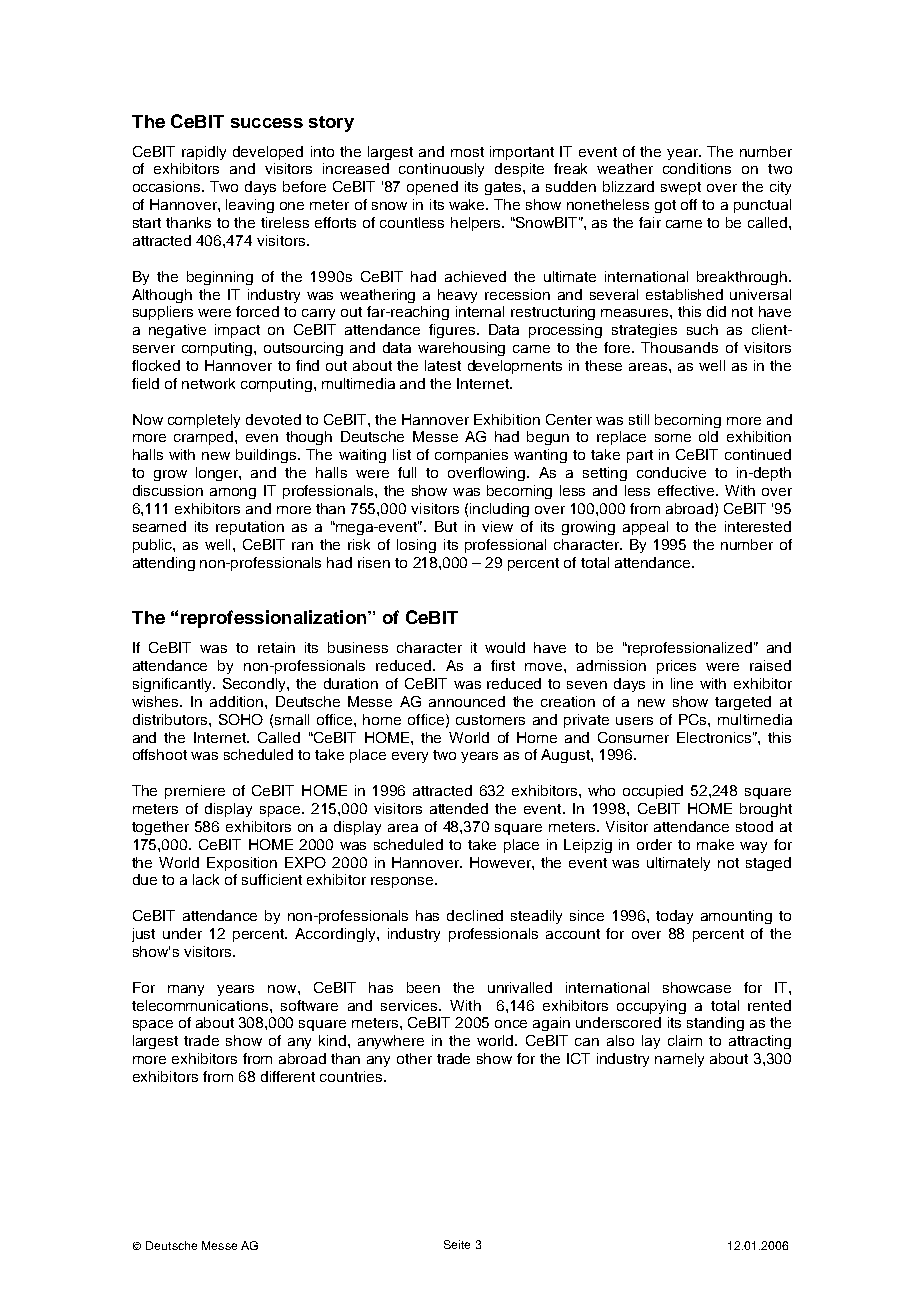 The height and width of the document is (1308, 924). I want to click on prices, so click(676, 667).
